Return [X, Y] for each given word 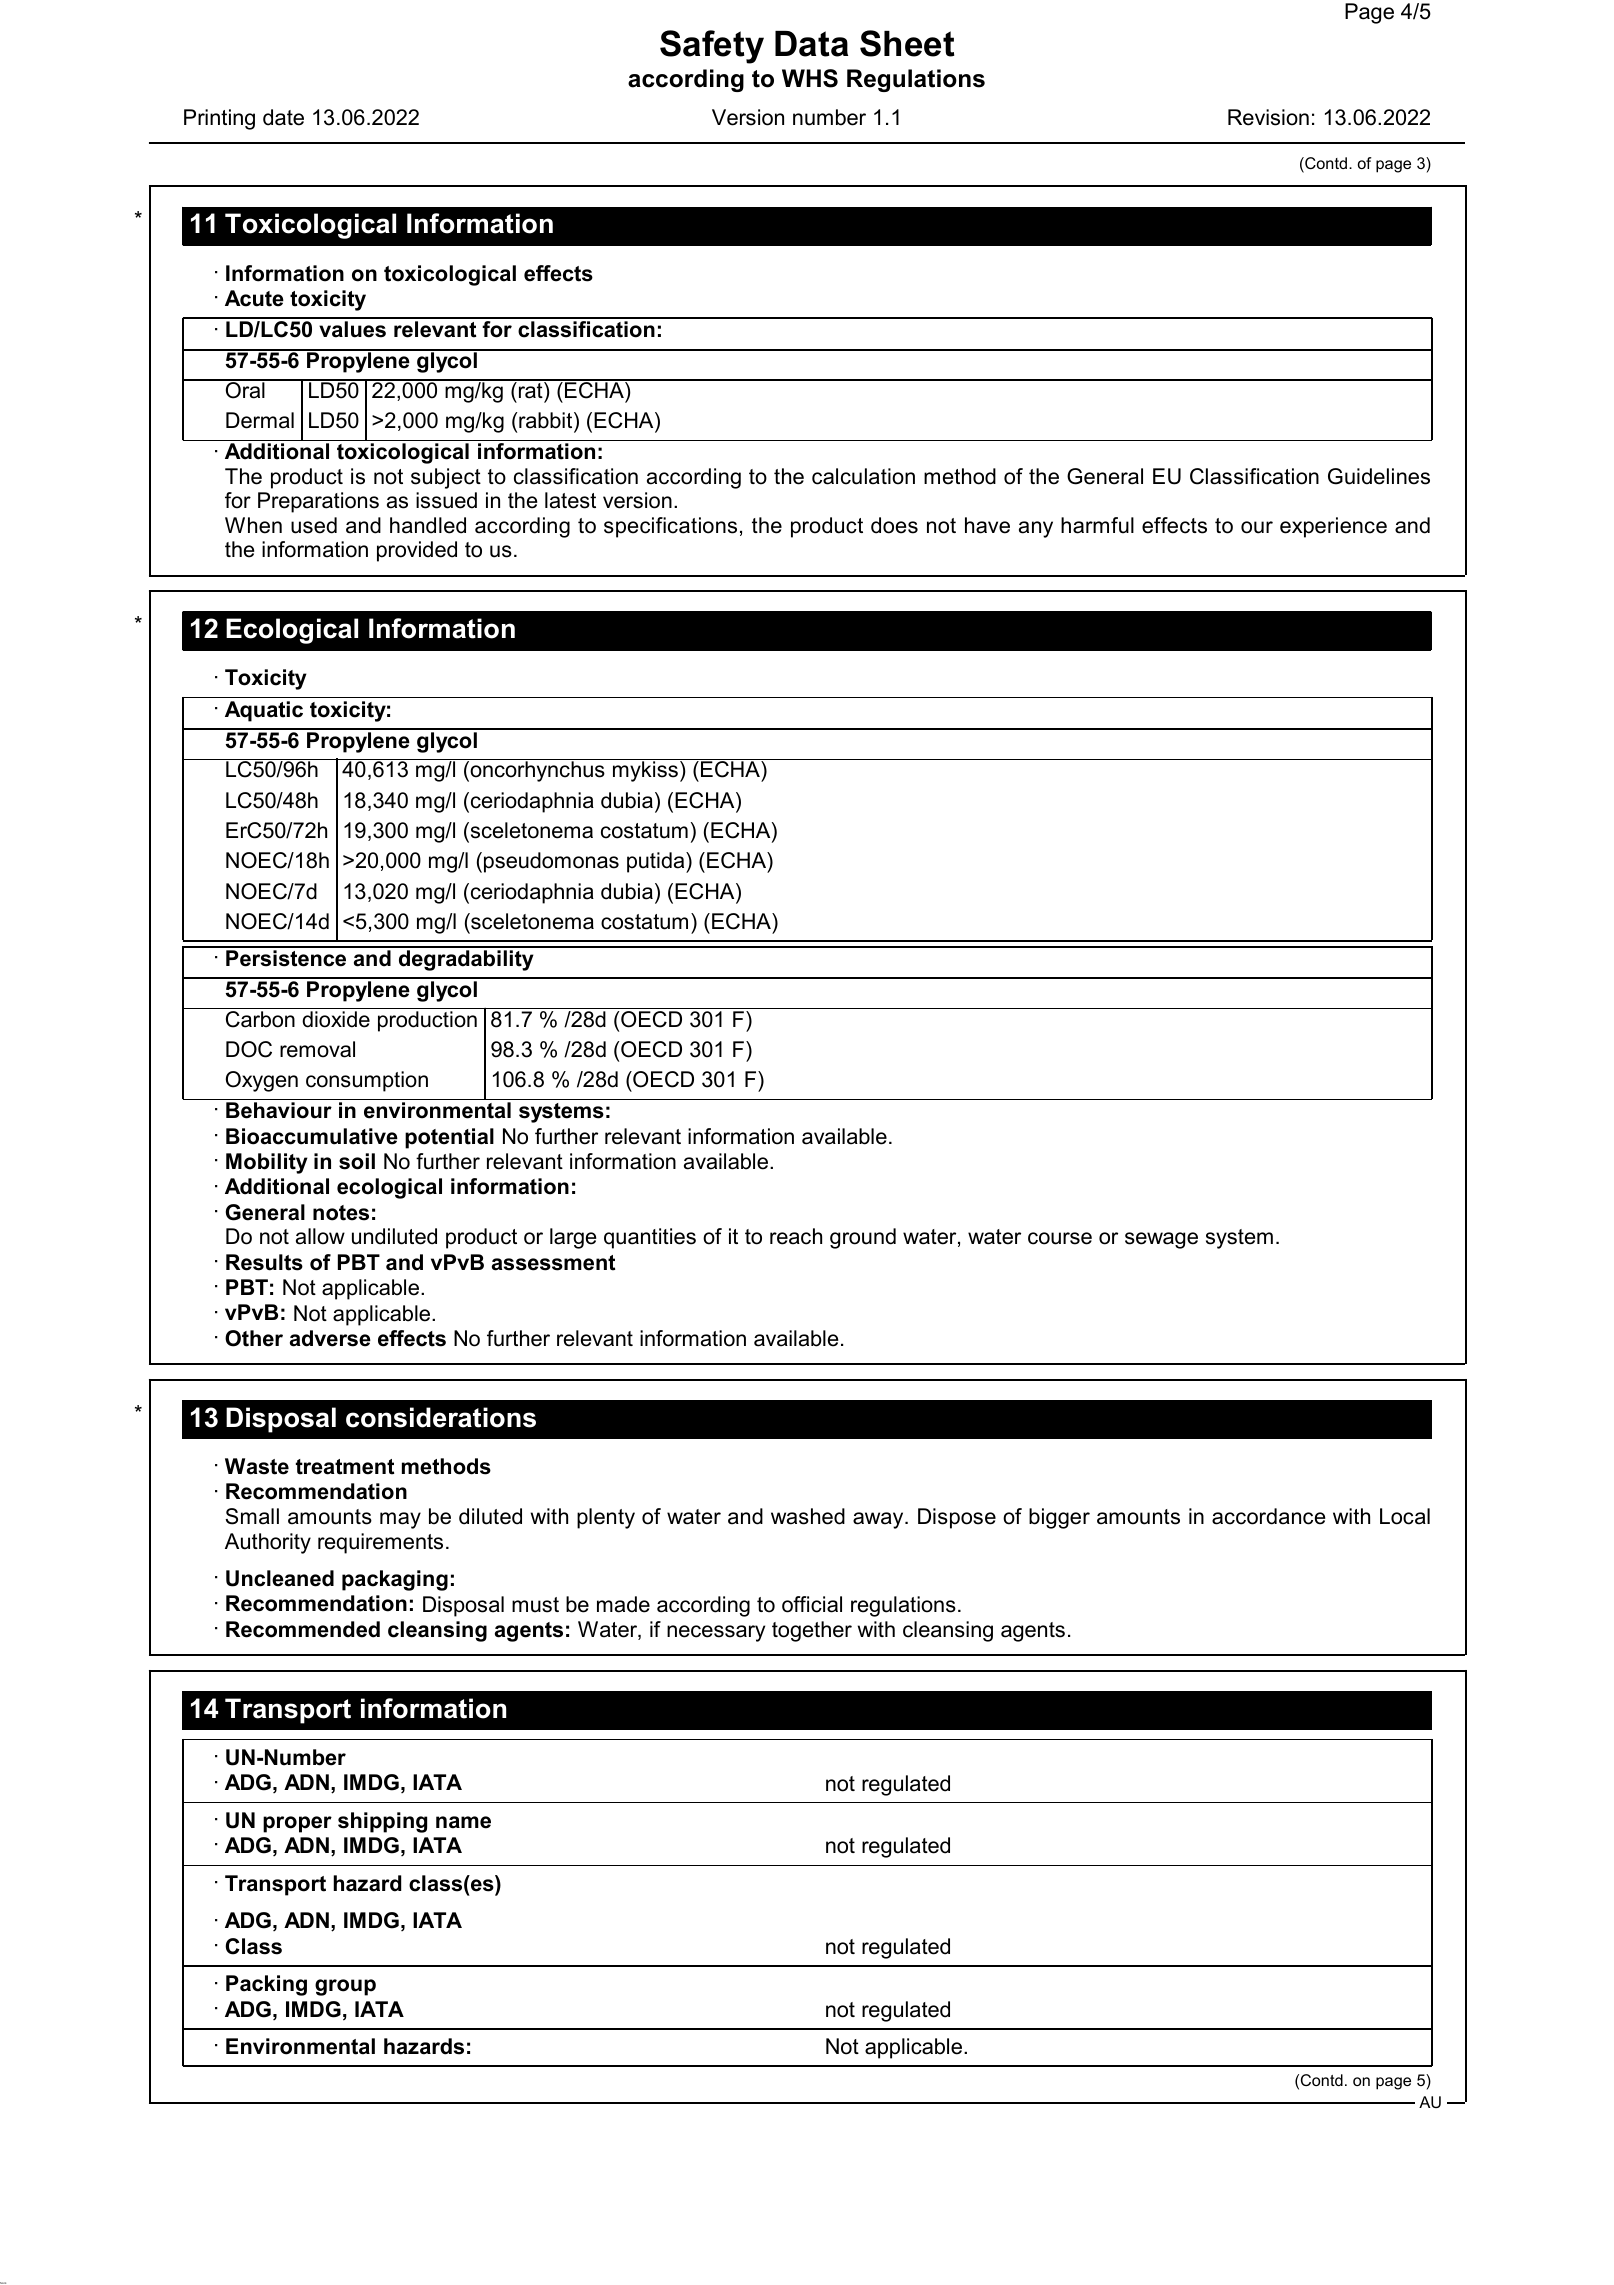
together [812, 1631]
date [283, 117]
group [345, 1987]
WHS [810, 78]
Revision [1268, 117]
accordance [1268, 1516]
